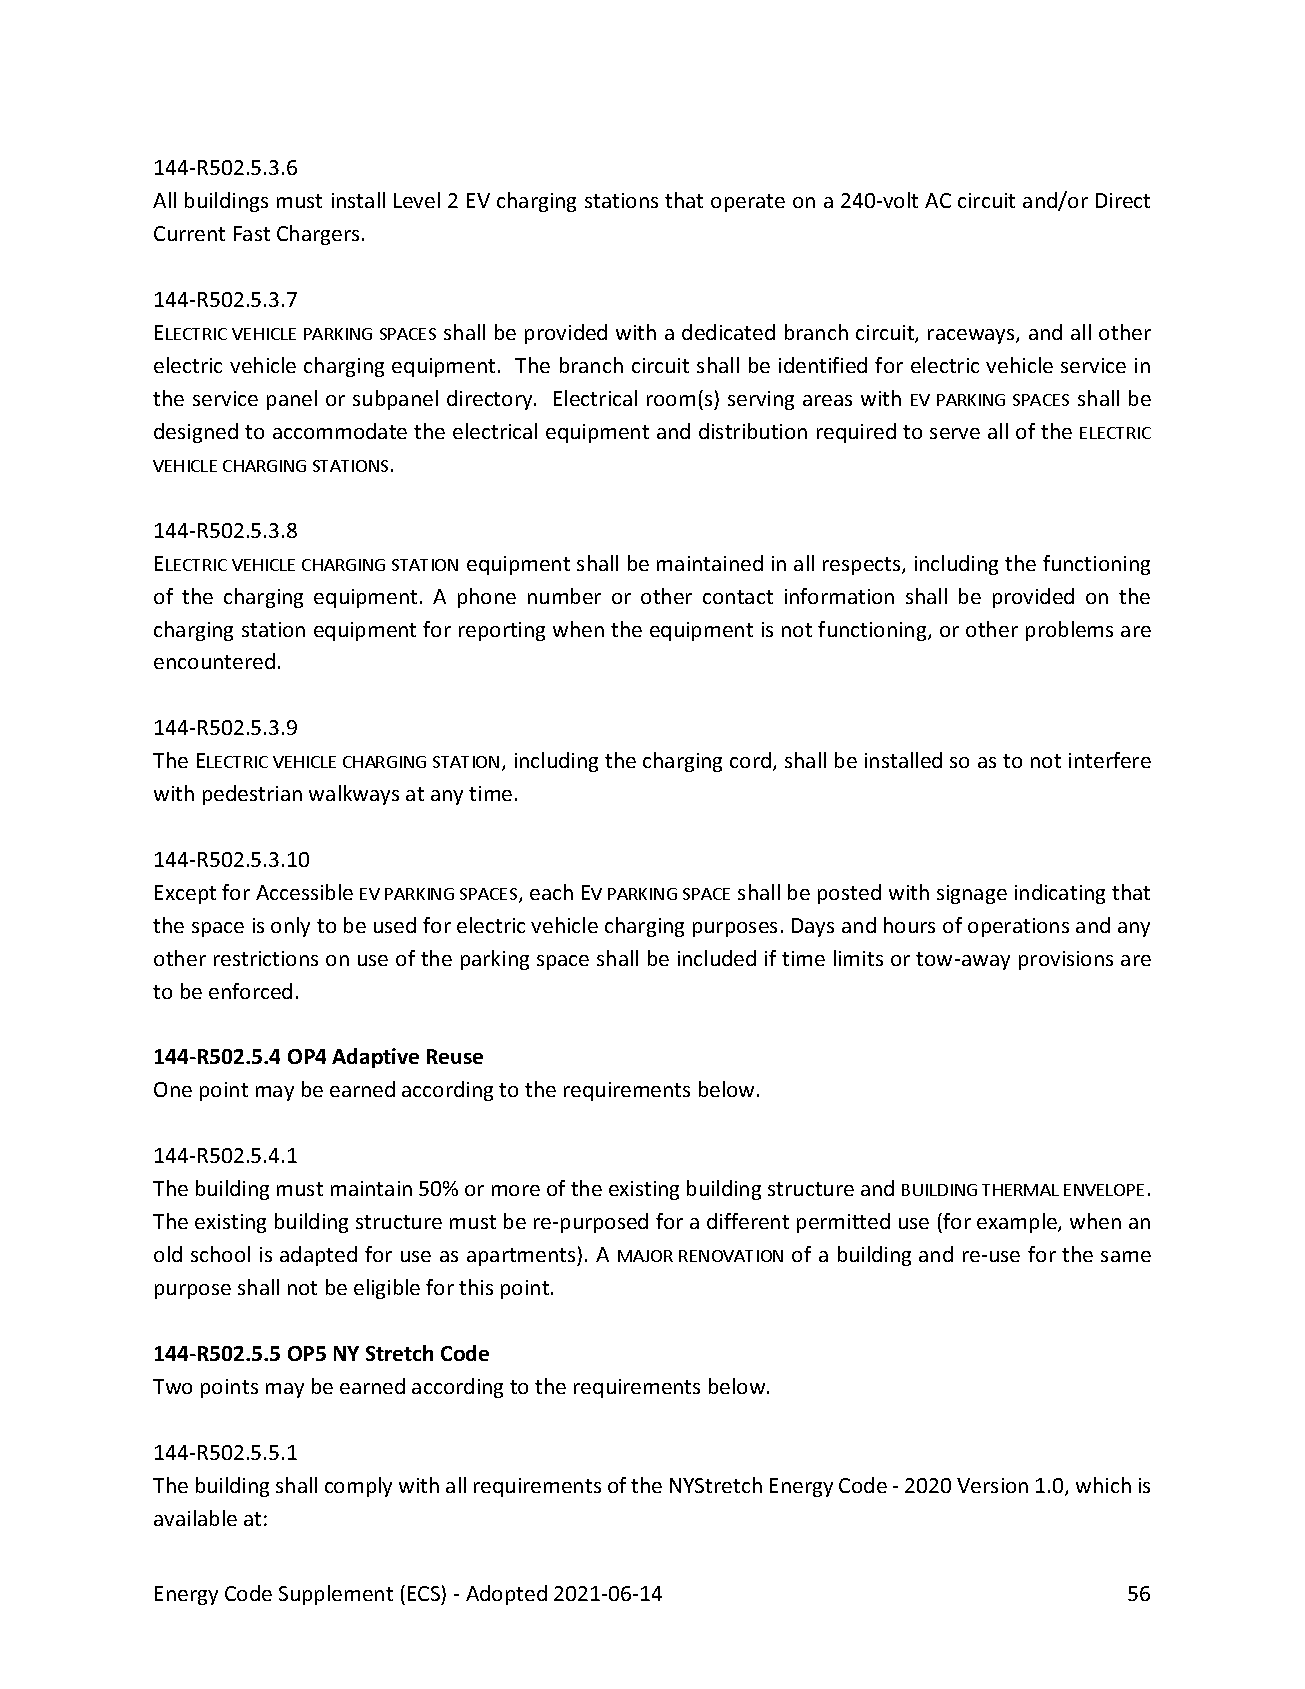 The width and height of the page is (1305, 1689). Describe the element at coordinates (645, 1256) in the page. I see `MAJOR` at that location.
